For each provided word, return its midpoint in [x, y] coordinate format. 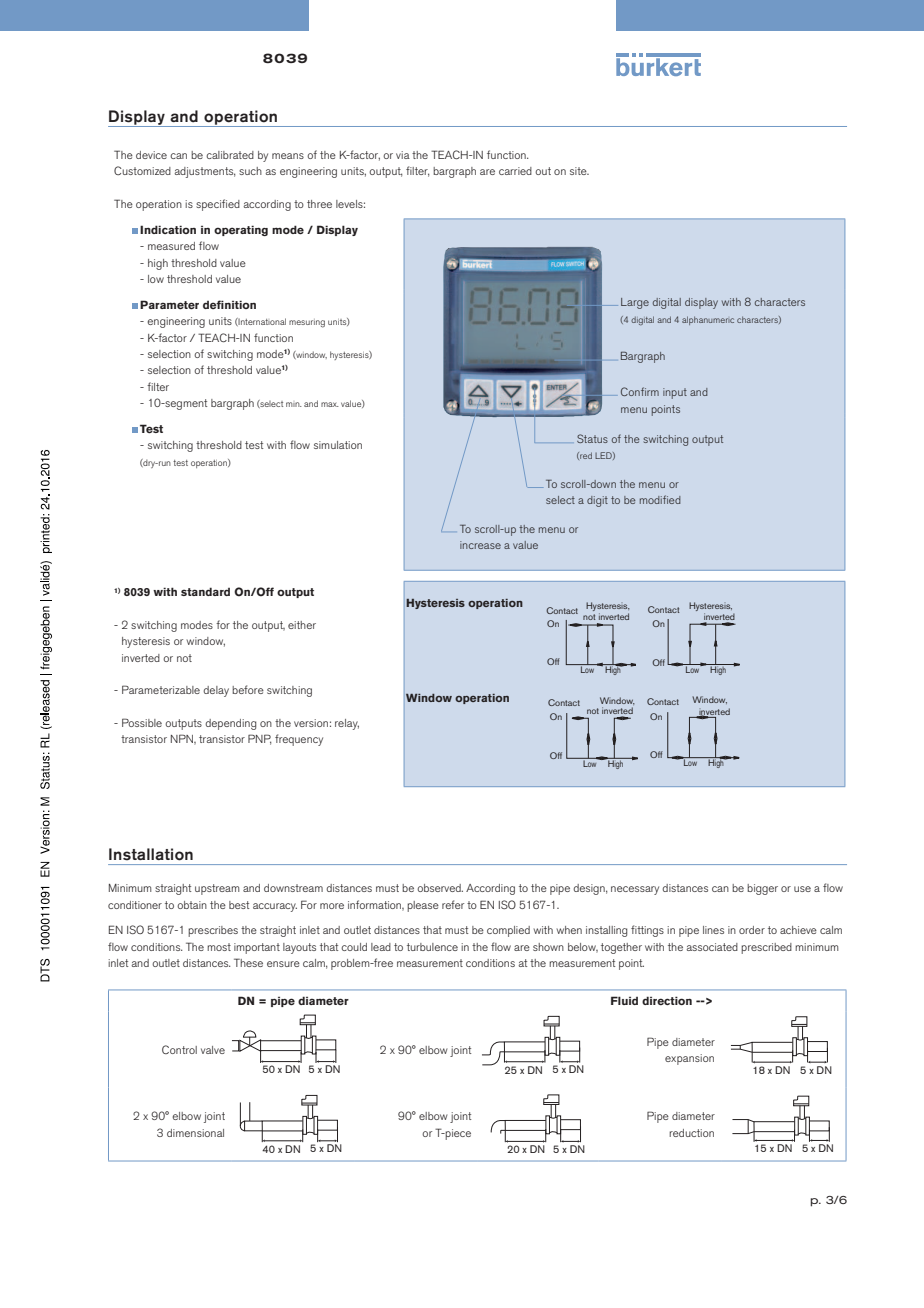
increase [480, 545]
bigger [762, 889]
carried [515, 171]
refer [453, 904]
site [579, 171]
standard [205, 591]
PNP [260, 739]
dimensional [195, 1133]
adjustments [205, 172]
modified [660, 499]
